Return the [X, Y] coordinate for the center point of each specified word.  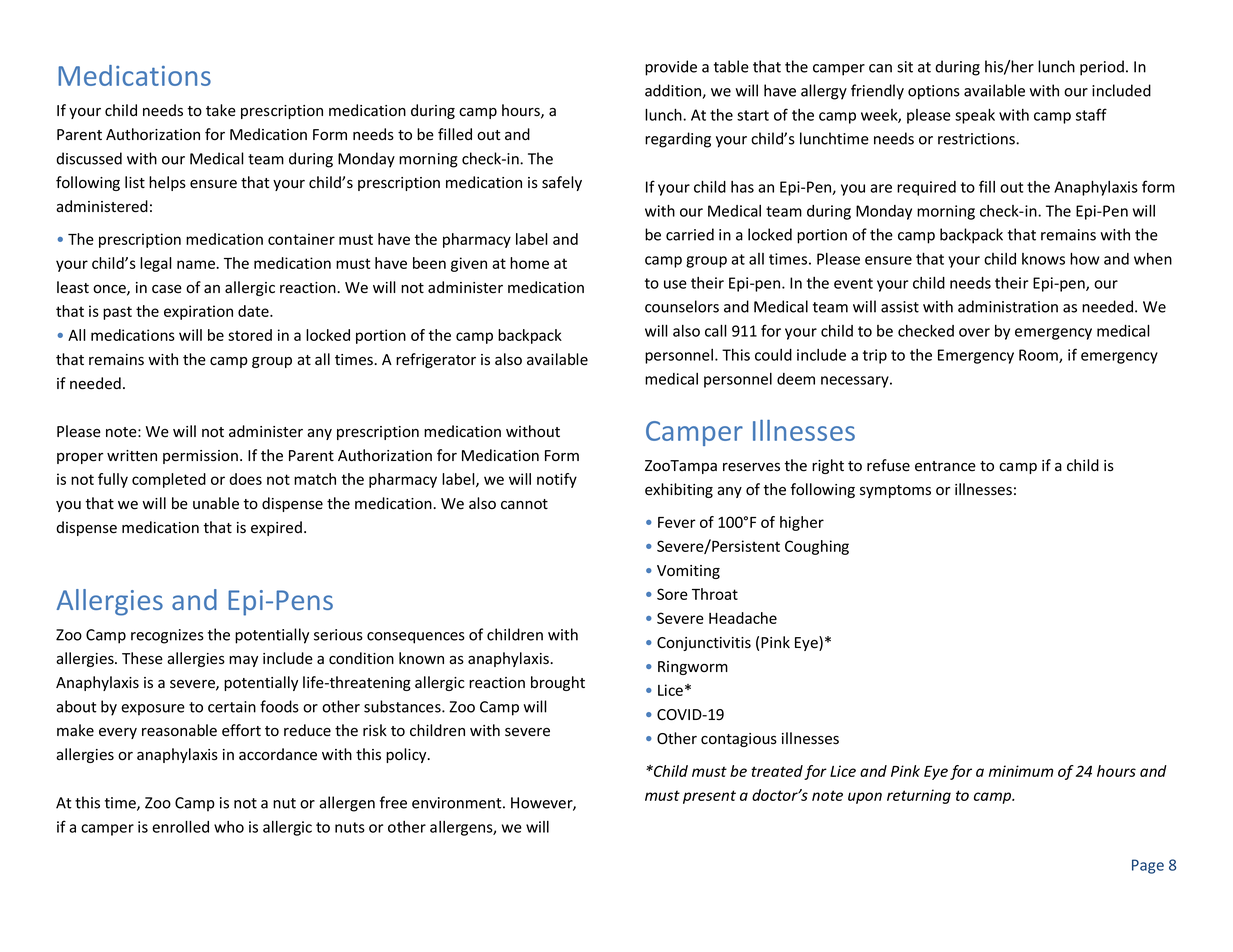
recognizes [167, 636]
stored [250, 335]
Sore [672, 594]
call [716, 331]
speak [975, 116]
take [221, 110]
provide [671, 68]
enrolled [180, 827]
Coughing [817, 547]
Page [1148, 866]
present [709, 797]
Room [1039, 356]
